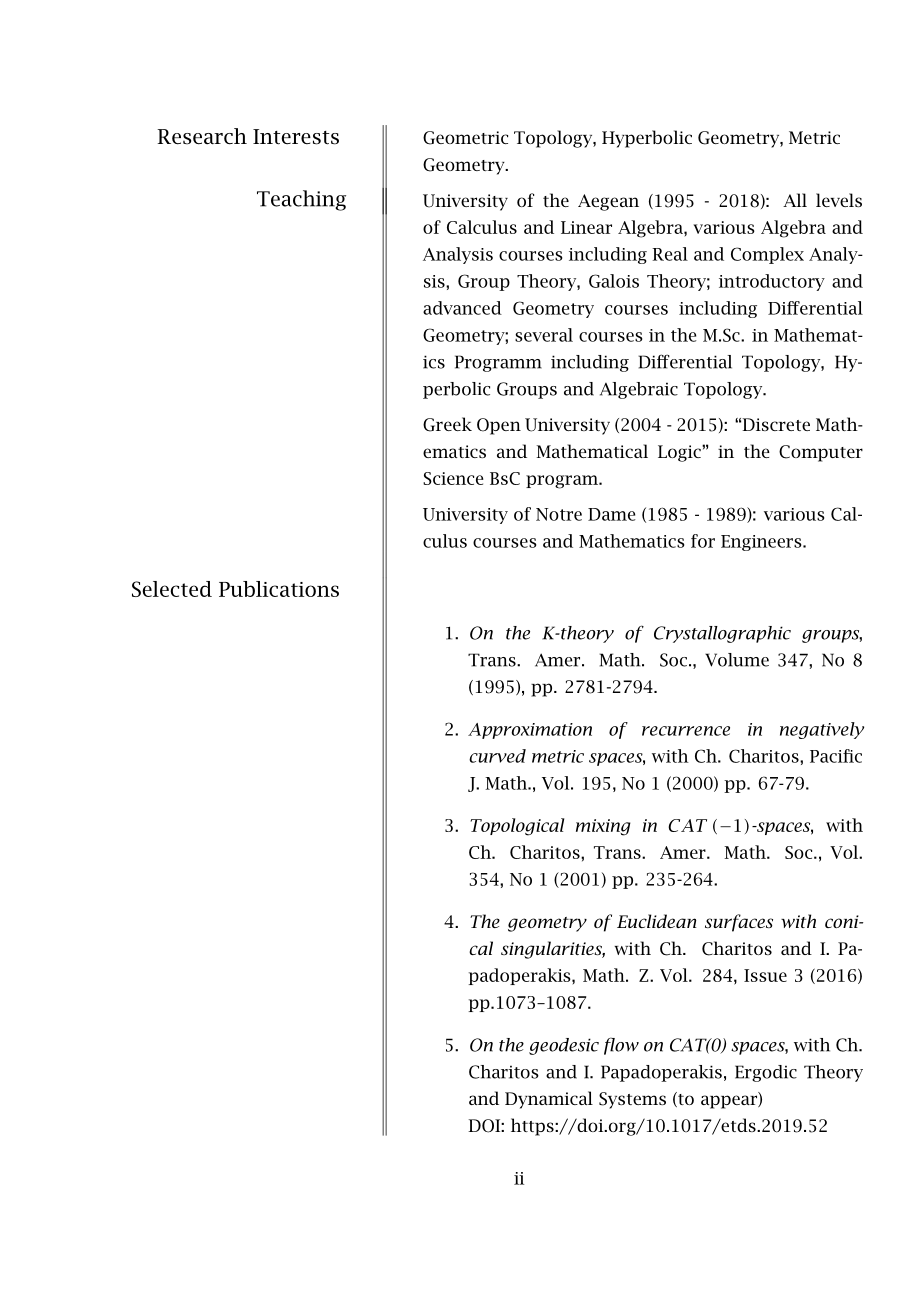  I want to click on negatively, so click(822, 730).
